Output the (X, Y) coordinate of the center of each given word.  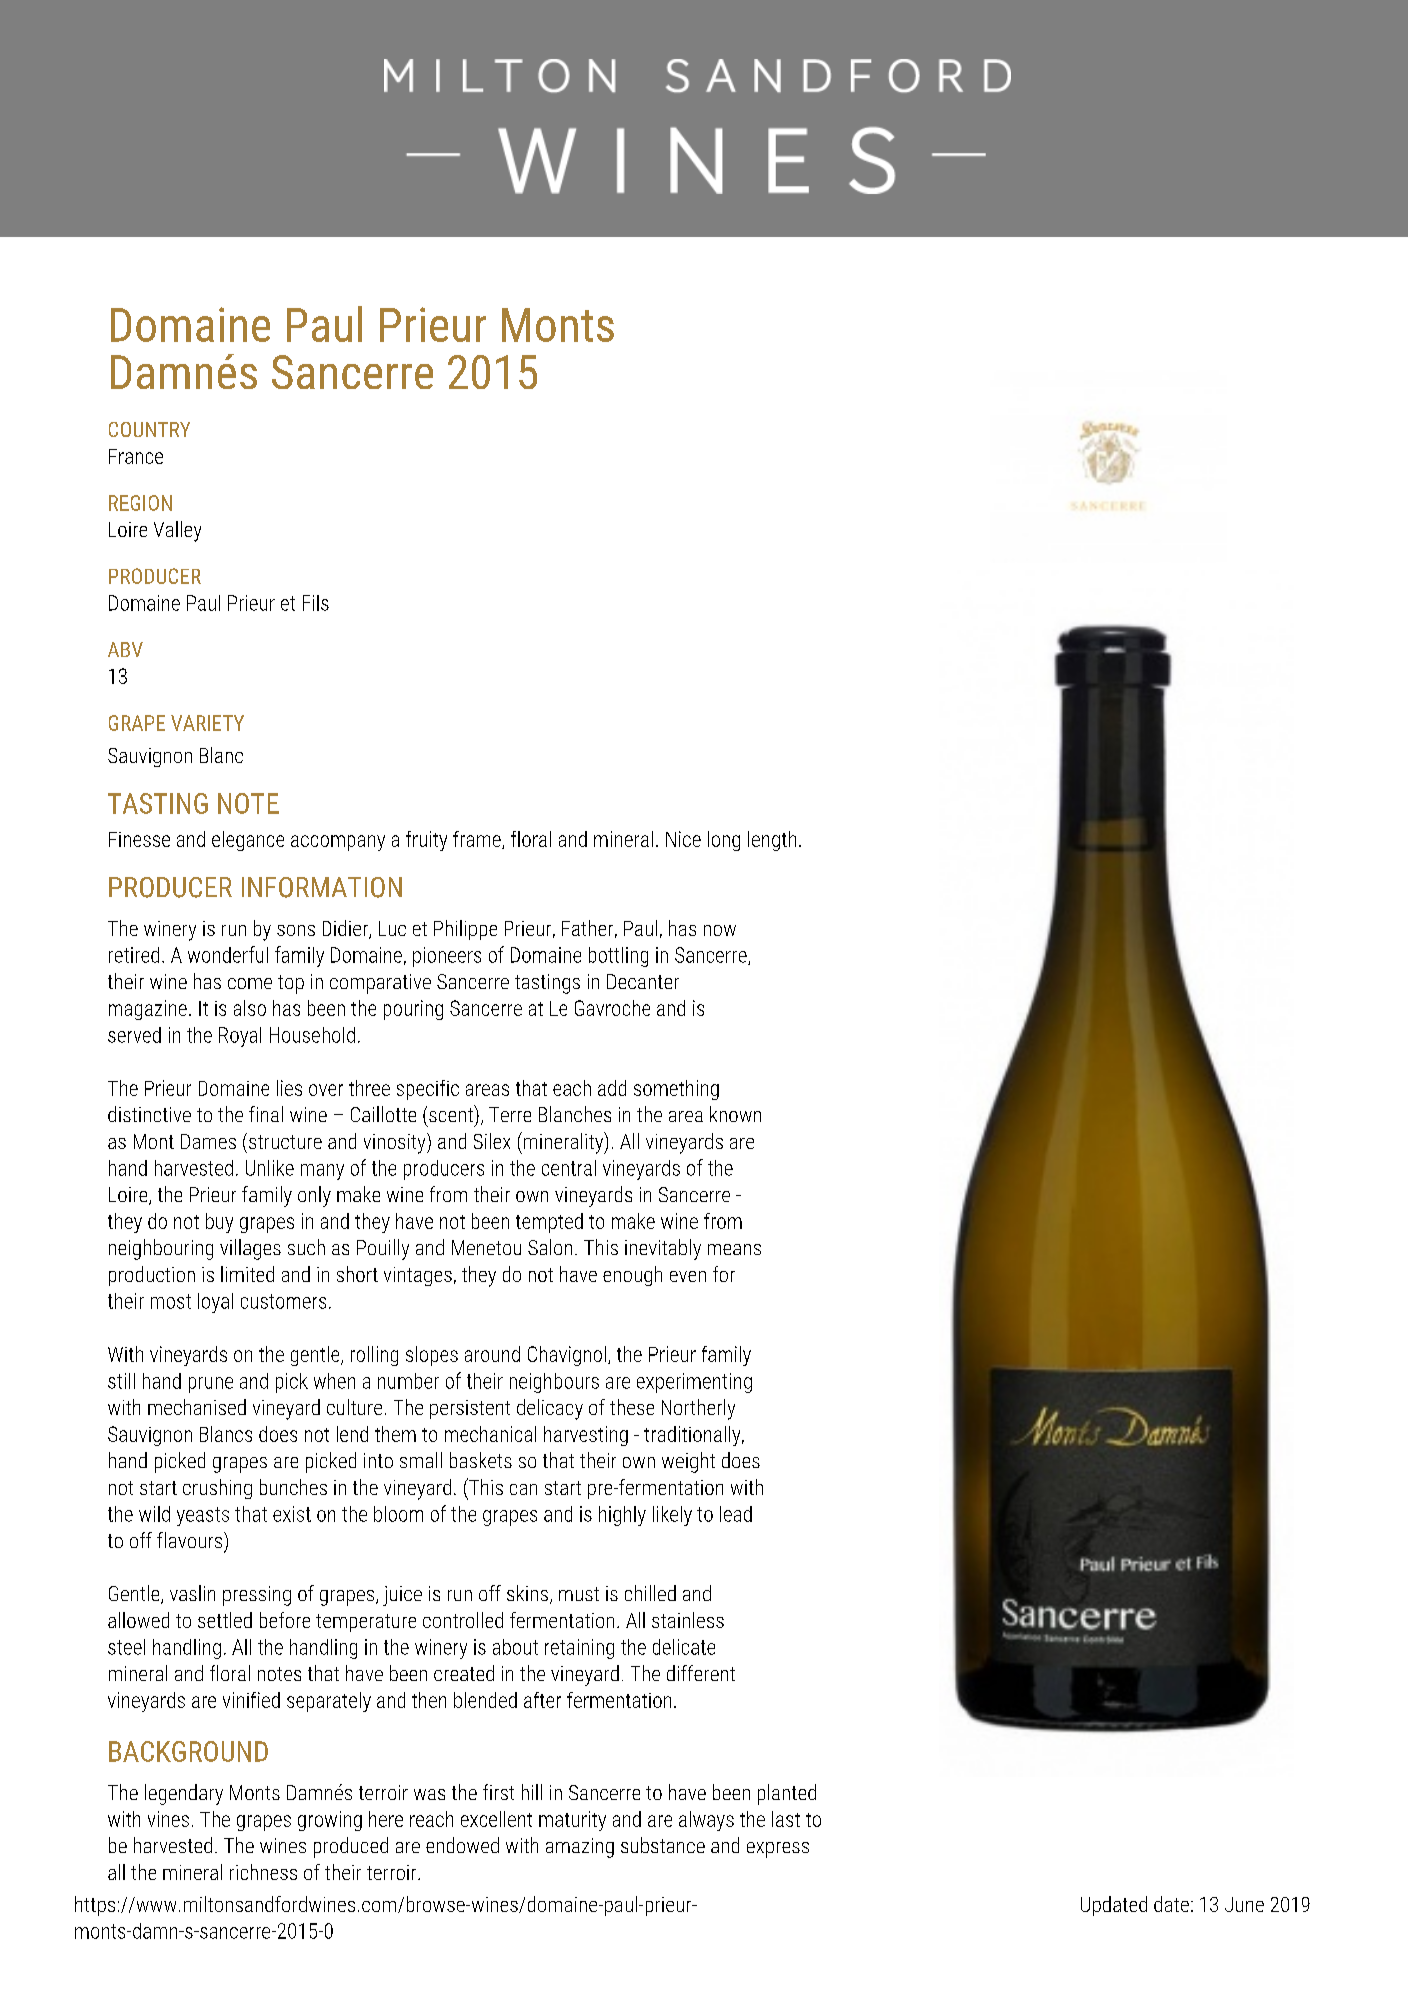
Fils (316, 603)
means (734, 1249)
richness (263, 1872)
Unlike (270, 1168)
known (735, 1114)
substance (663, 1845)
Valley (177, 531)
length (772, 841)
